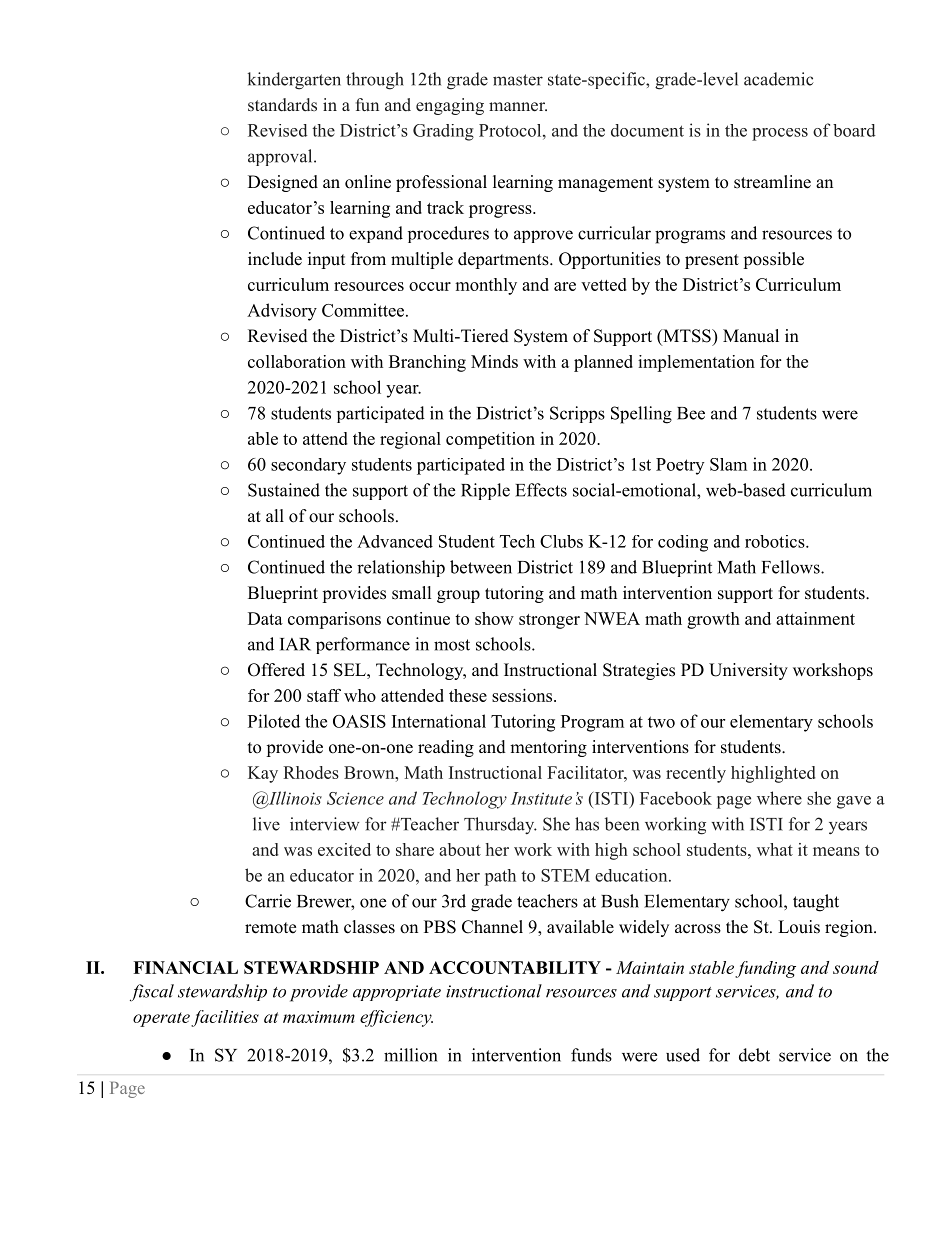  I want to click on Manual, so click(751, 336).
